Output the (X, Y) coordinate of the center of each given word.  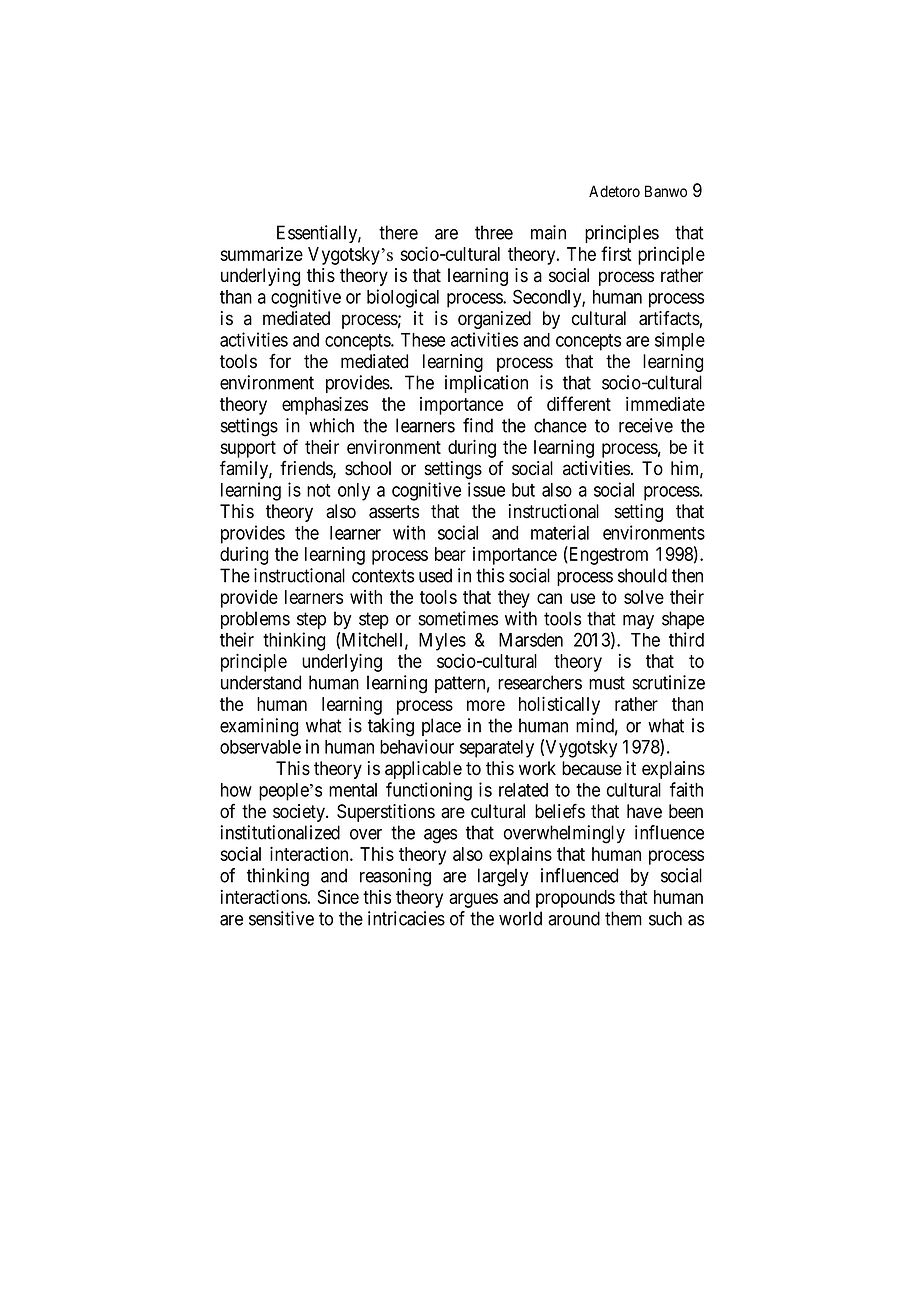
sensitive (281, 918)
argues (473, 900)
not (318, 490)
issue (486, 489)
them (623, 918)
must (607, 683)
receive (646, 425)
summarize (261, 254)
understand (261, 682)
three (494, 232)
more (486, 705)
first (616, 253)
